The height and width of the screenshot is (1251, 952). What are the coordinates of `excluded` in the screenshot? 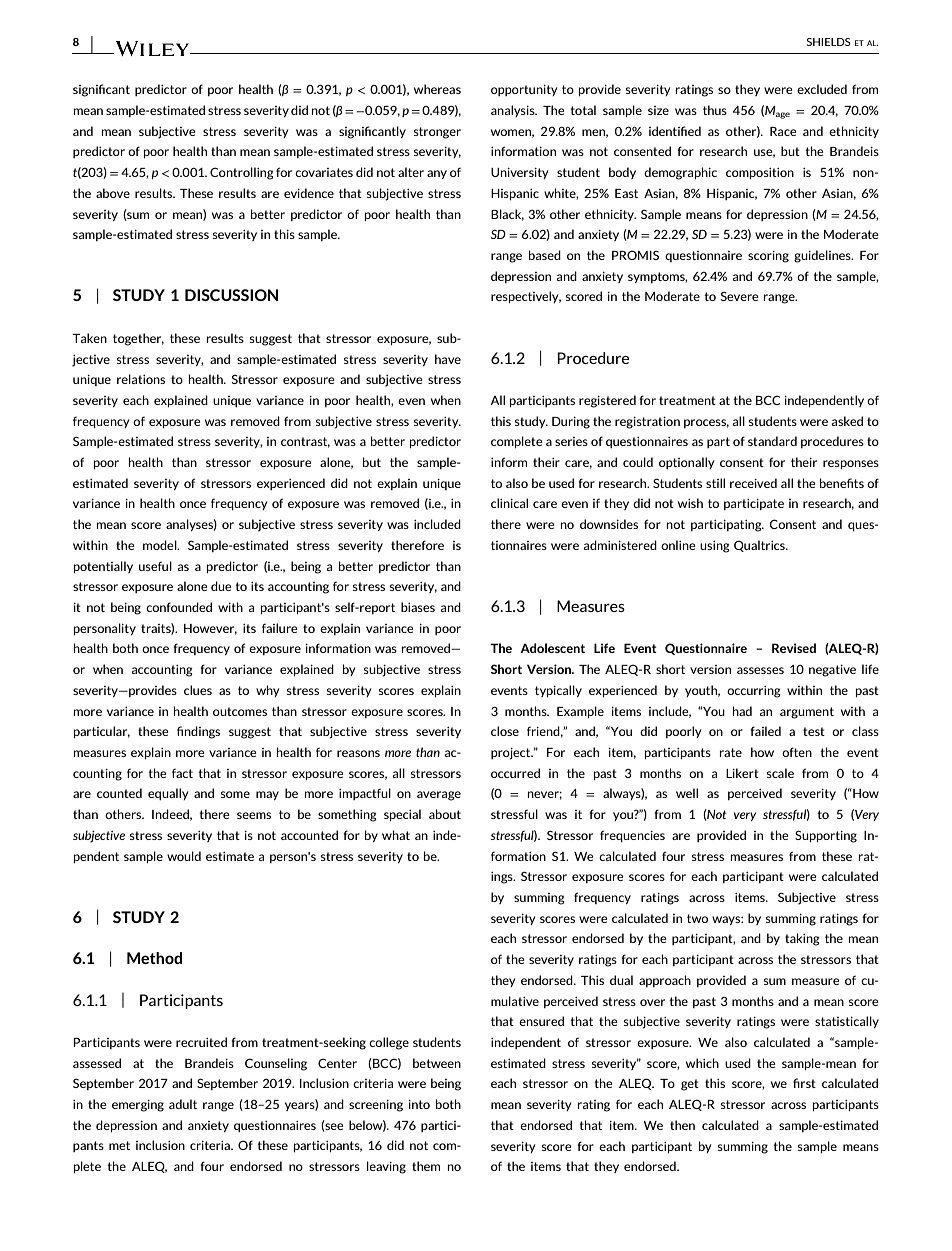 It's located at (822, 89).
